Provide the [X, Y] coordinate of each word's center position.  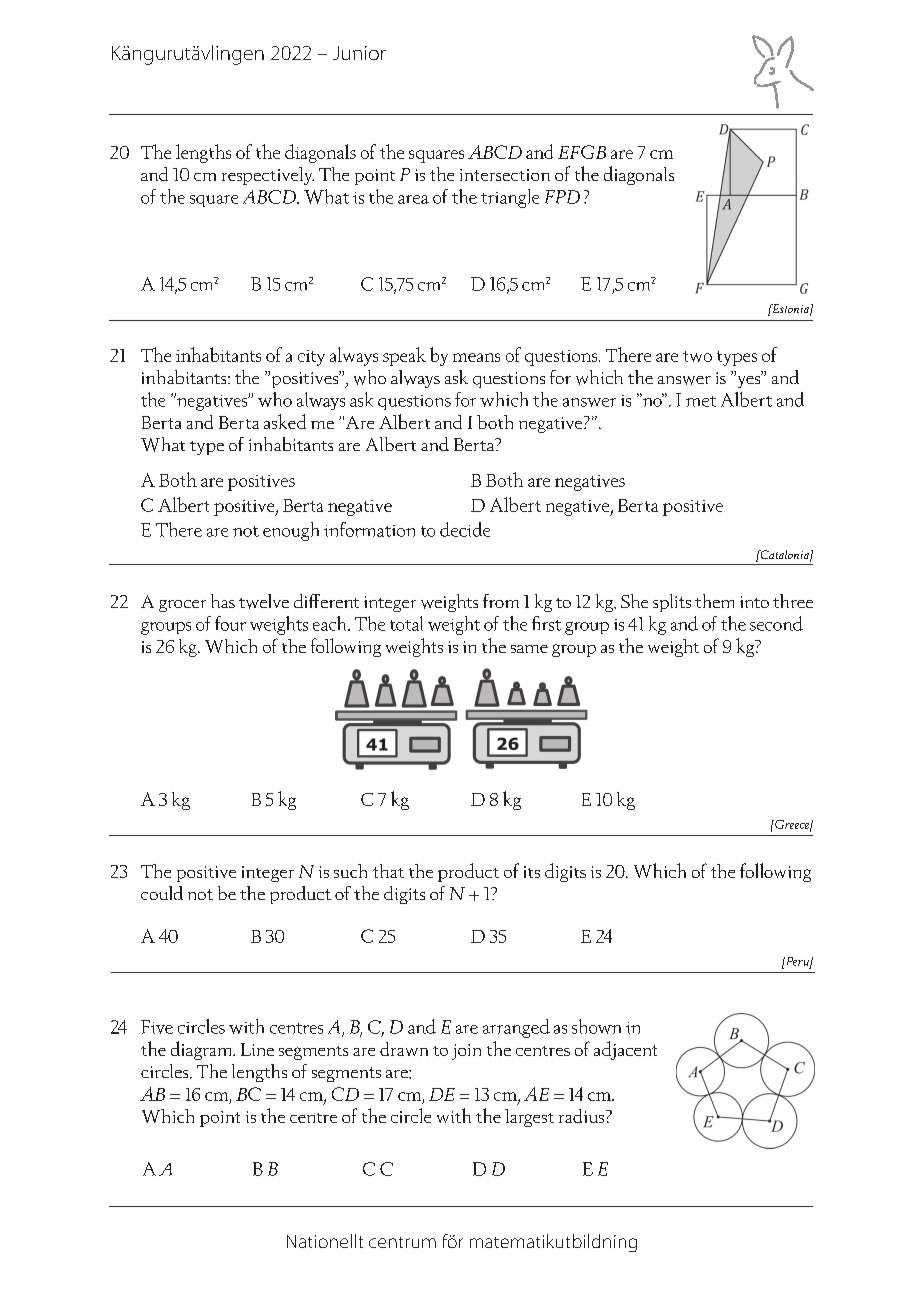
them [714, 601]
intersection [505, 175]
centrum [402, 1242]
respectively [268, 176]
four [230, 623]
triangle [510, 198]
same [529, 649]
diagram [203, 1050]
